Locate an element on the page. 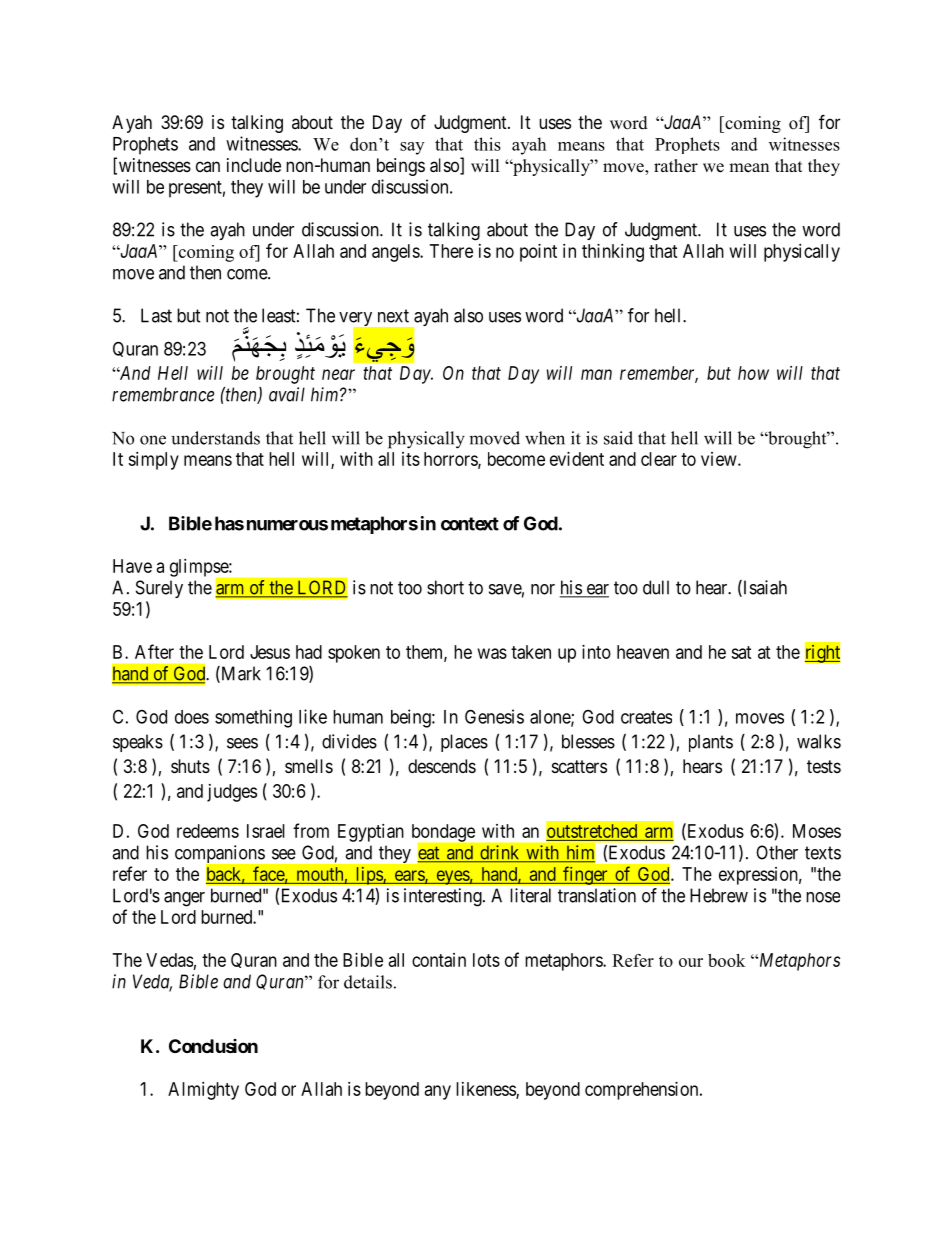 Image resolution: width=952 pixels, height=1233 pixels. Conclusion is located at coordinates (213, 1046).
